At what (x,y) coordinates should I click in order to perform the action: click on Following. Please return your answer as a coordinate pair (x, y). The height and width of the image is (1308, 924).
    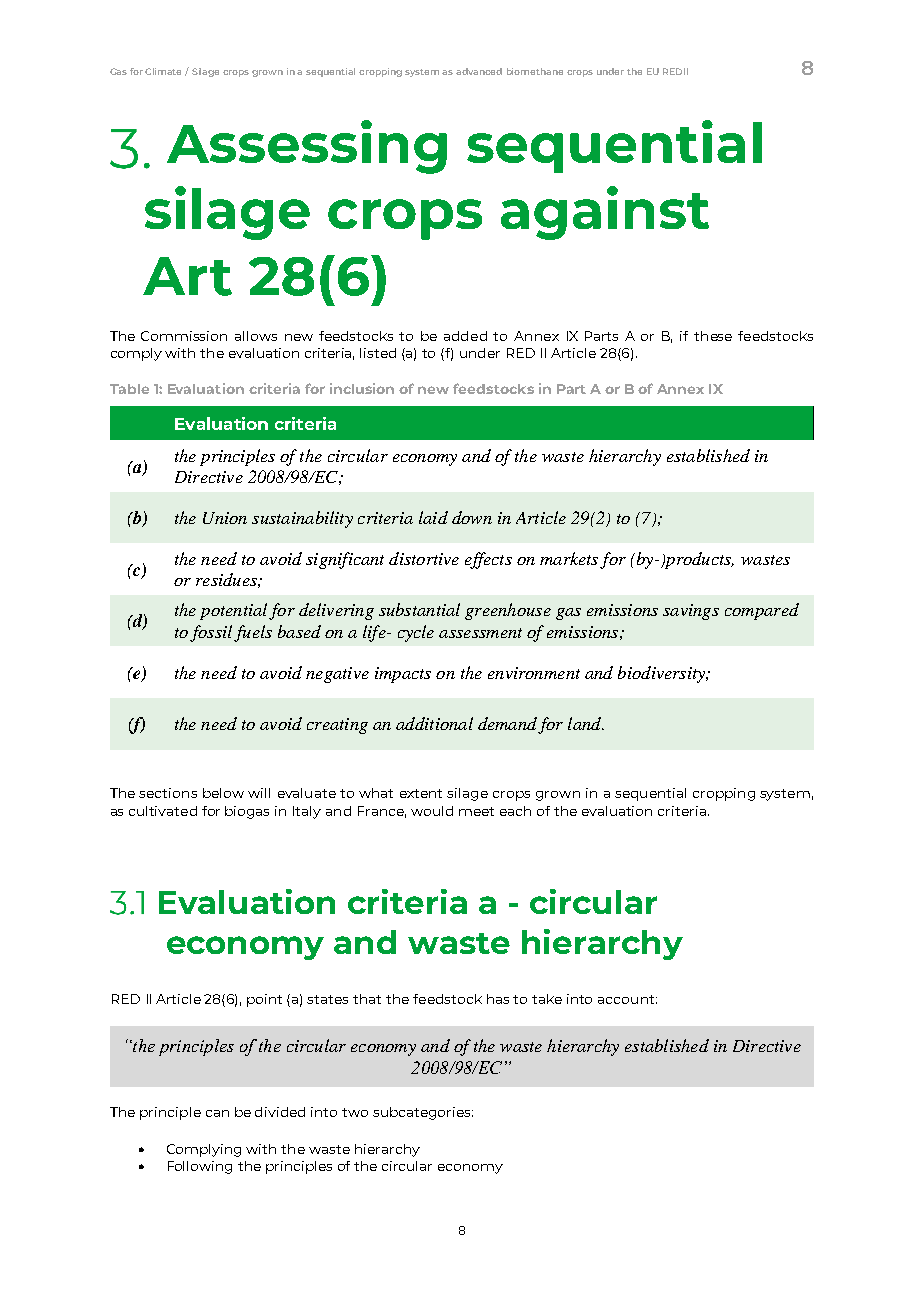
    Looking at the image, I should click on (200, 1167).
